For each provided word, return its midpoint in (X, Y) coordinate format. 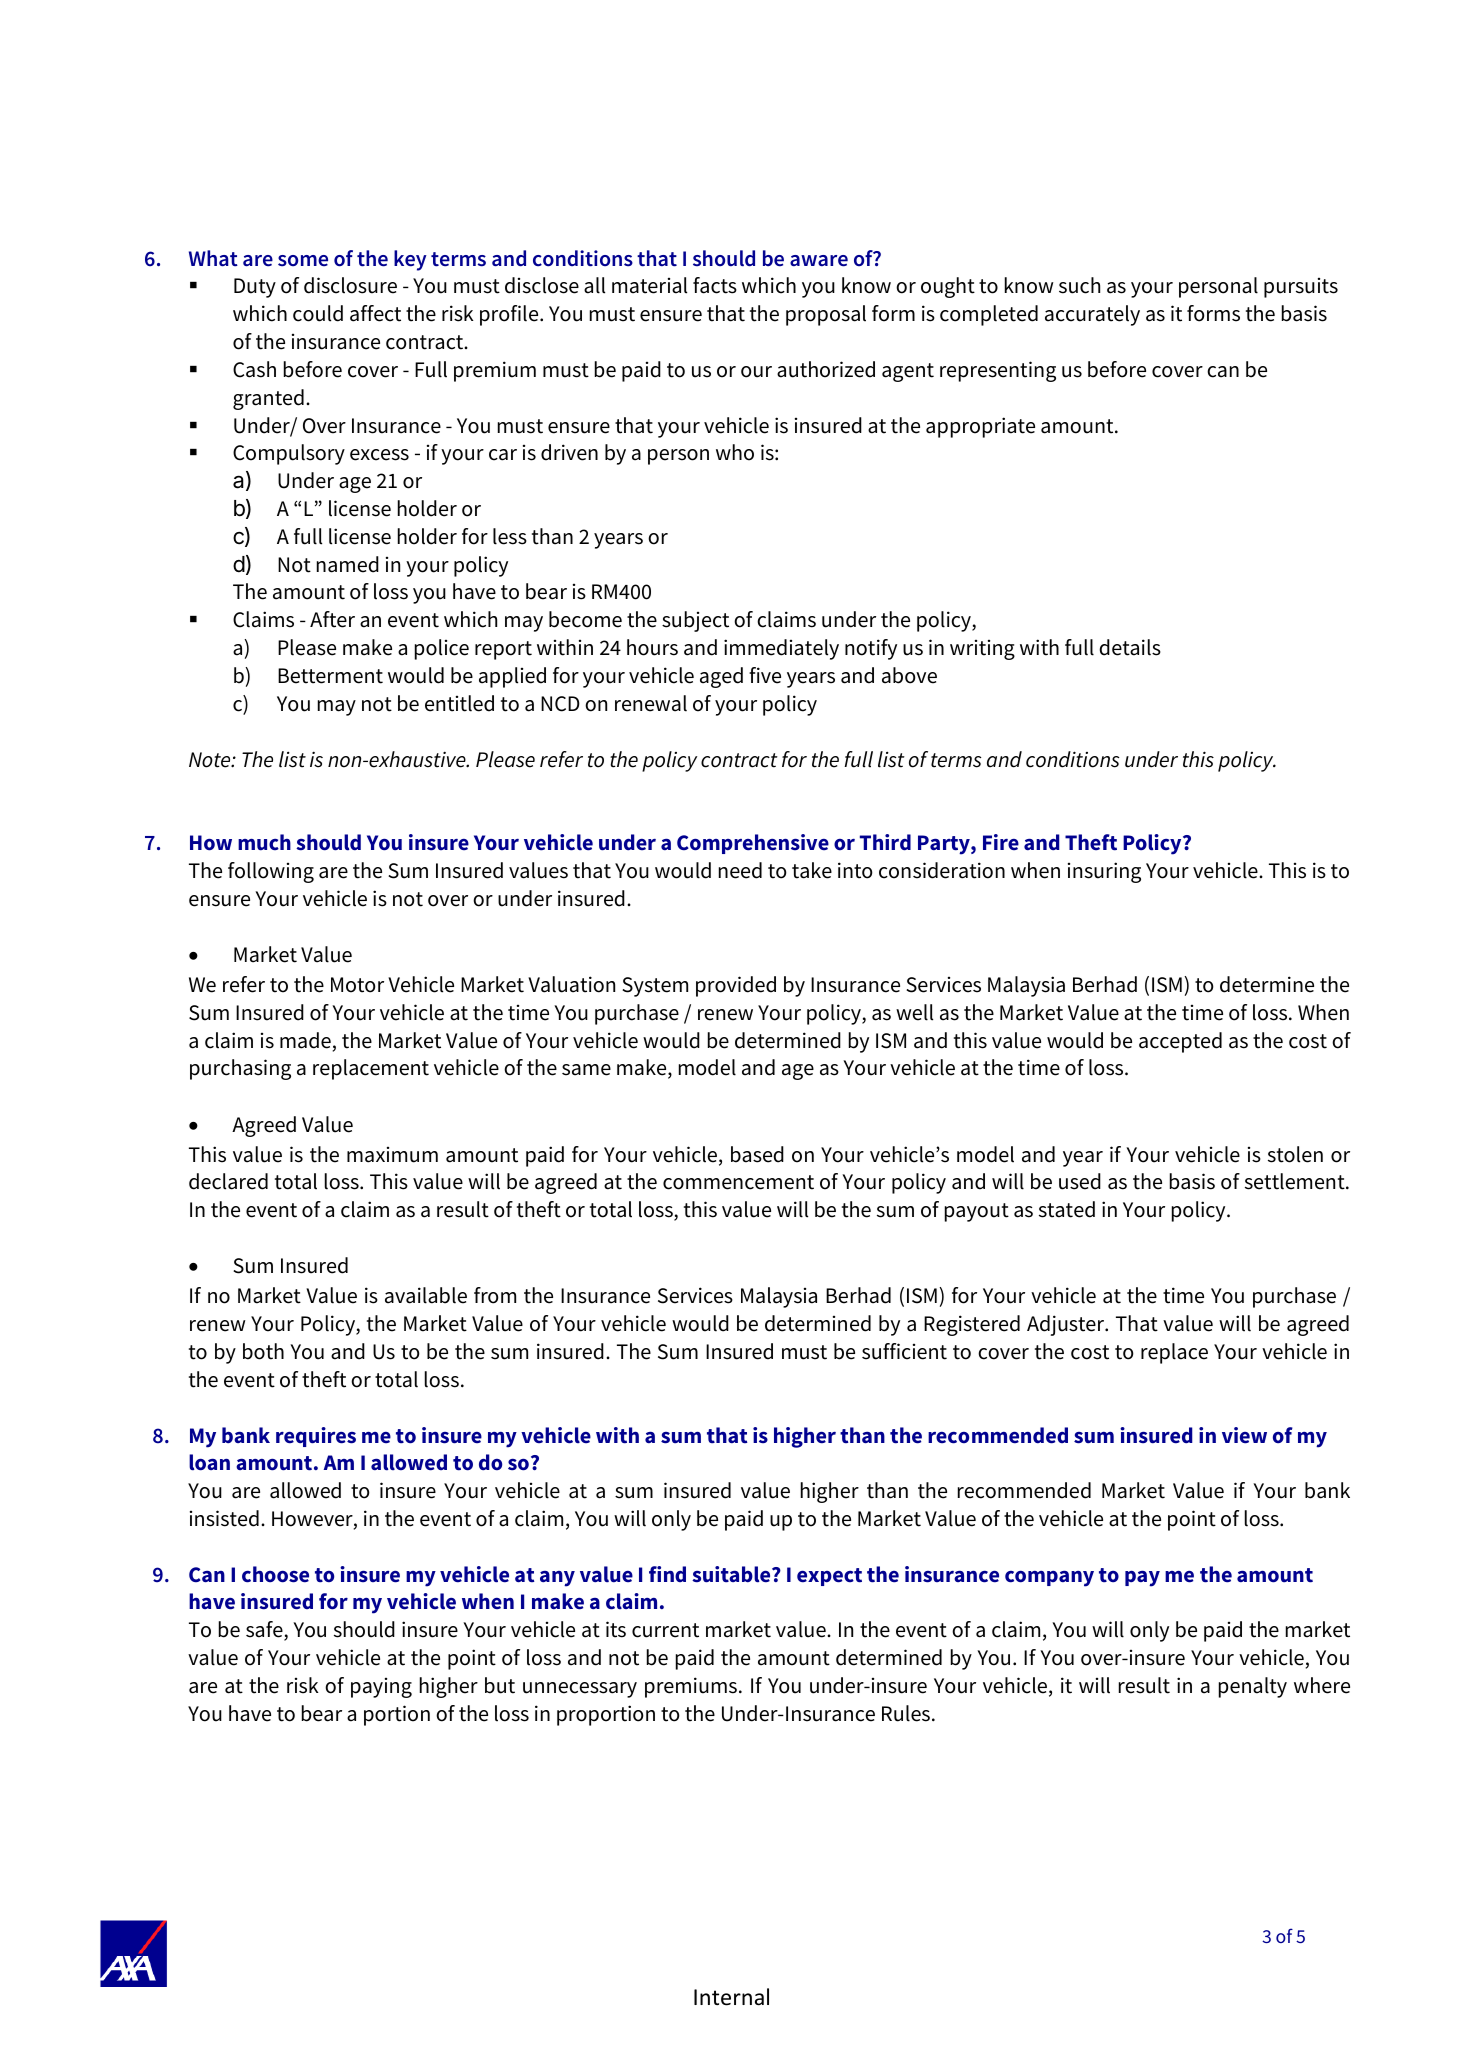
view (1244, 1435)
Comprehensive (753, 844)
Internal (731, 1997)
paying (381, 1688)
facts (715, 285)
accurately (1092, 315)
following (271, 872)
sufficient (904, 1351)
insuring (1104, 872)
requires (316, 1437)
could (318, 313)
